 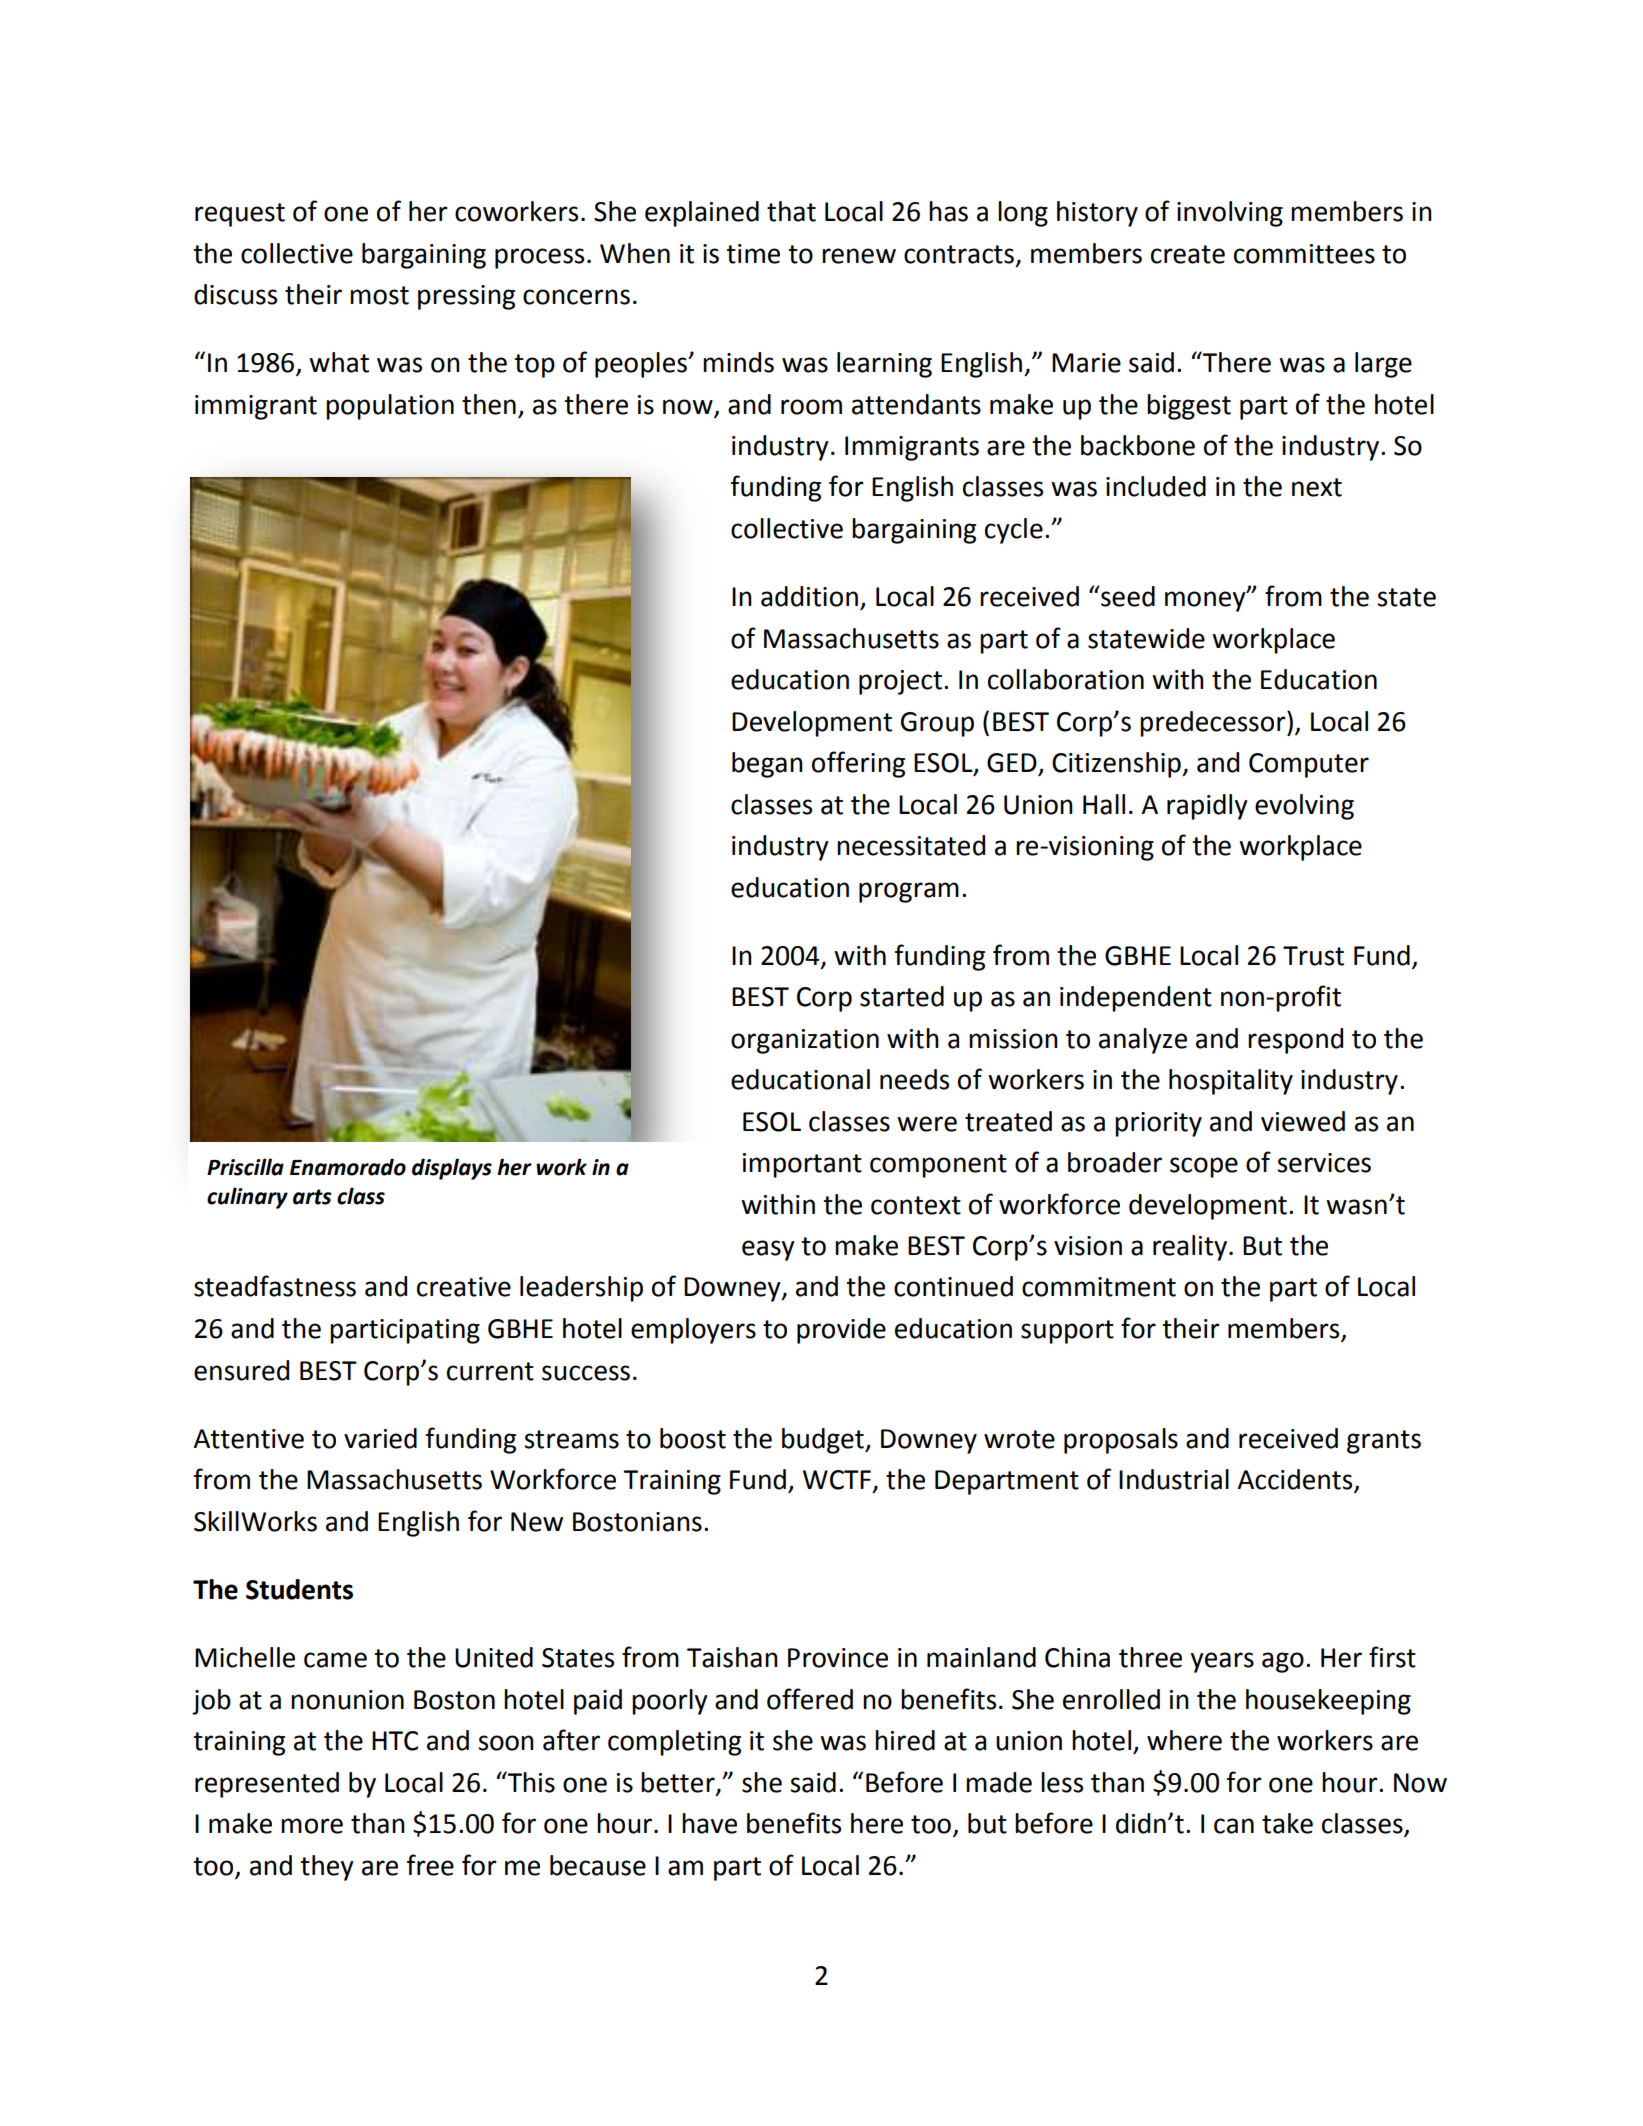 I want to click on program, so click(x=909, y=892).
